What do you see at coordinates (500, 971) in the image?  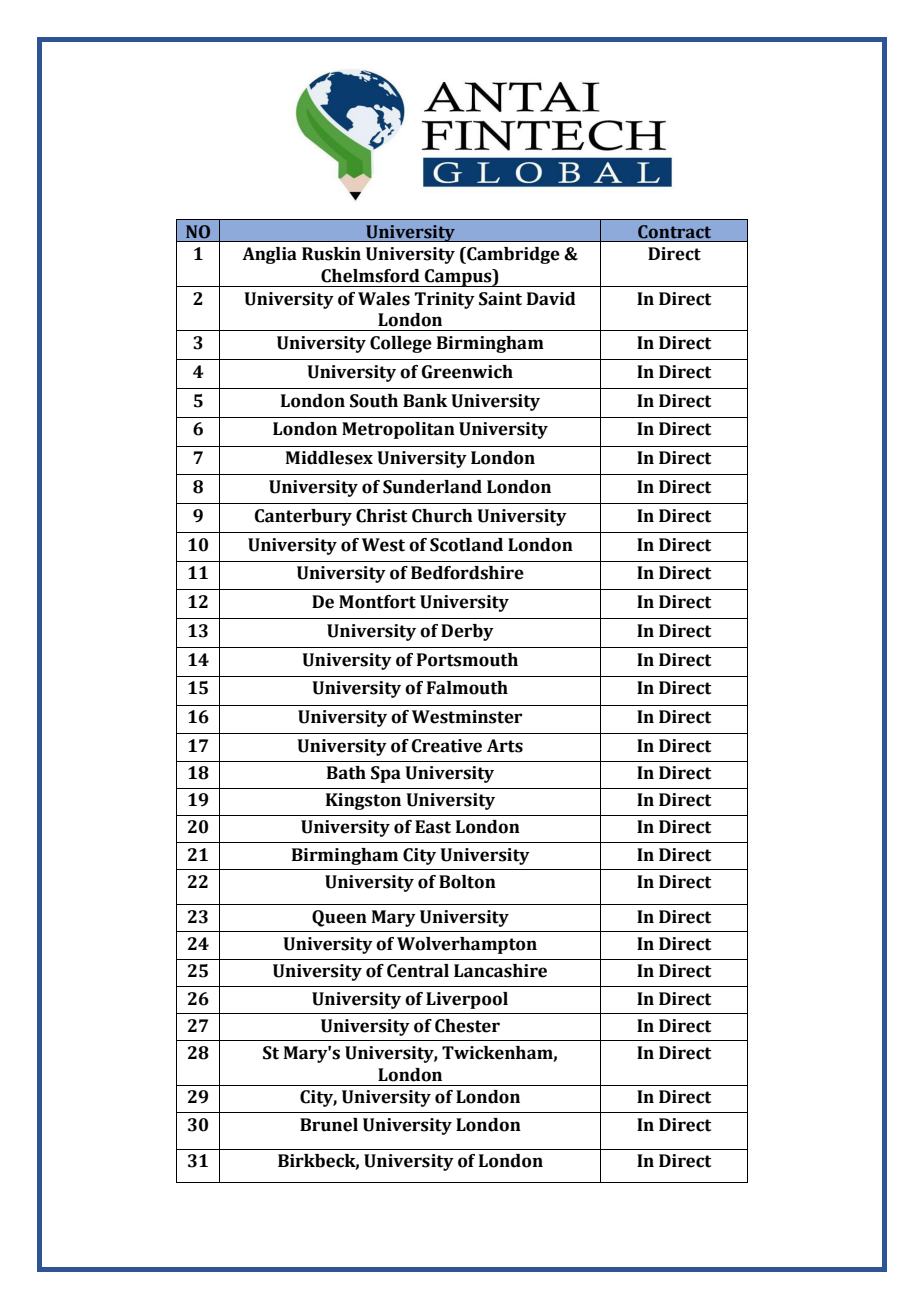 I see `Lancashire` at bounding box center [500, 971].
